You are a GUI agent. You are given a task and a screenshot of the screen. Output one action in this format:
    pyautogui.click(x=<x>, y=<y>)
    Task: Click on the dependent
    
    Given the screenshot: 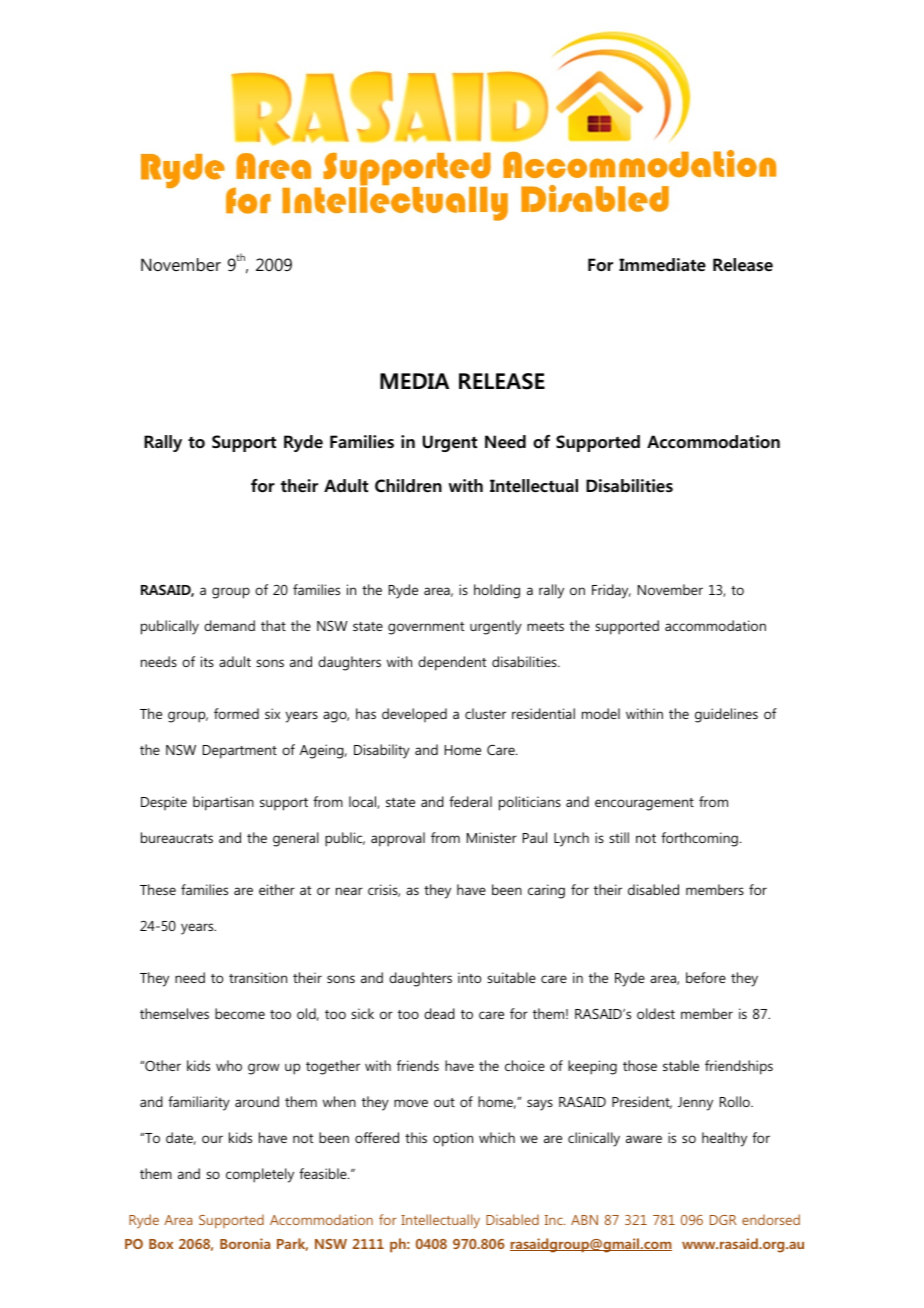 What is the action you would take?
    pyautogui.click(x=452, y=663)
